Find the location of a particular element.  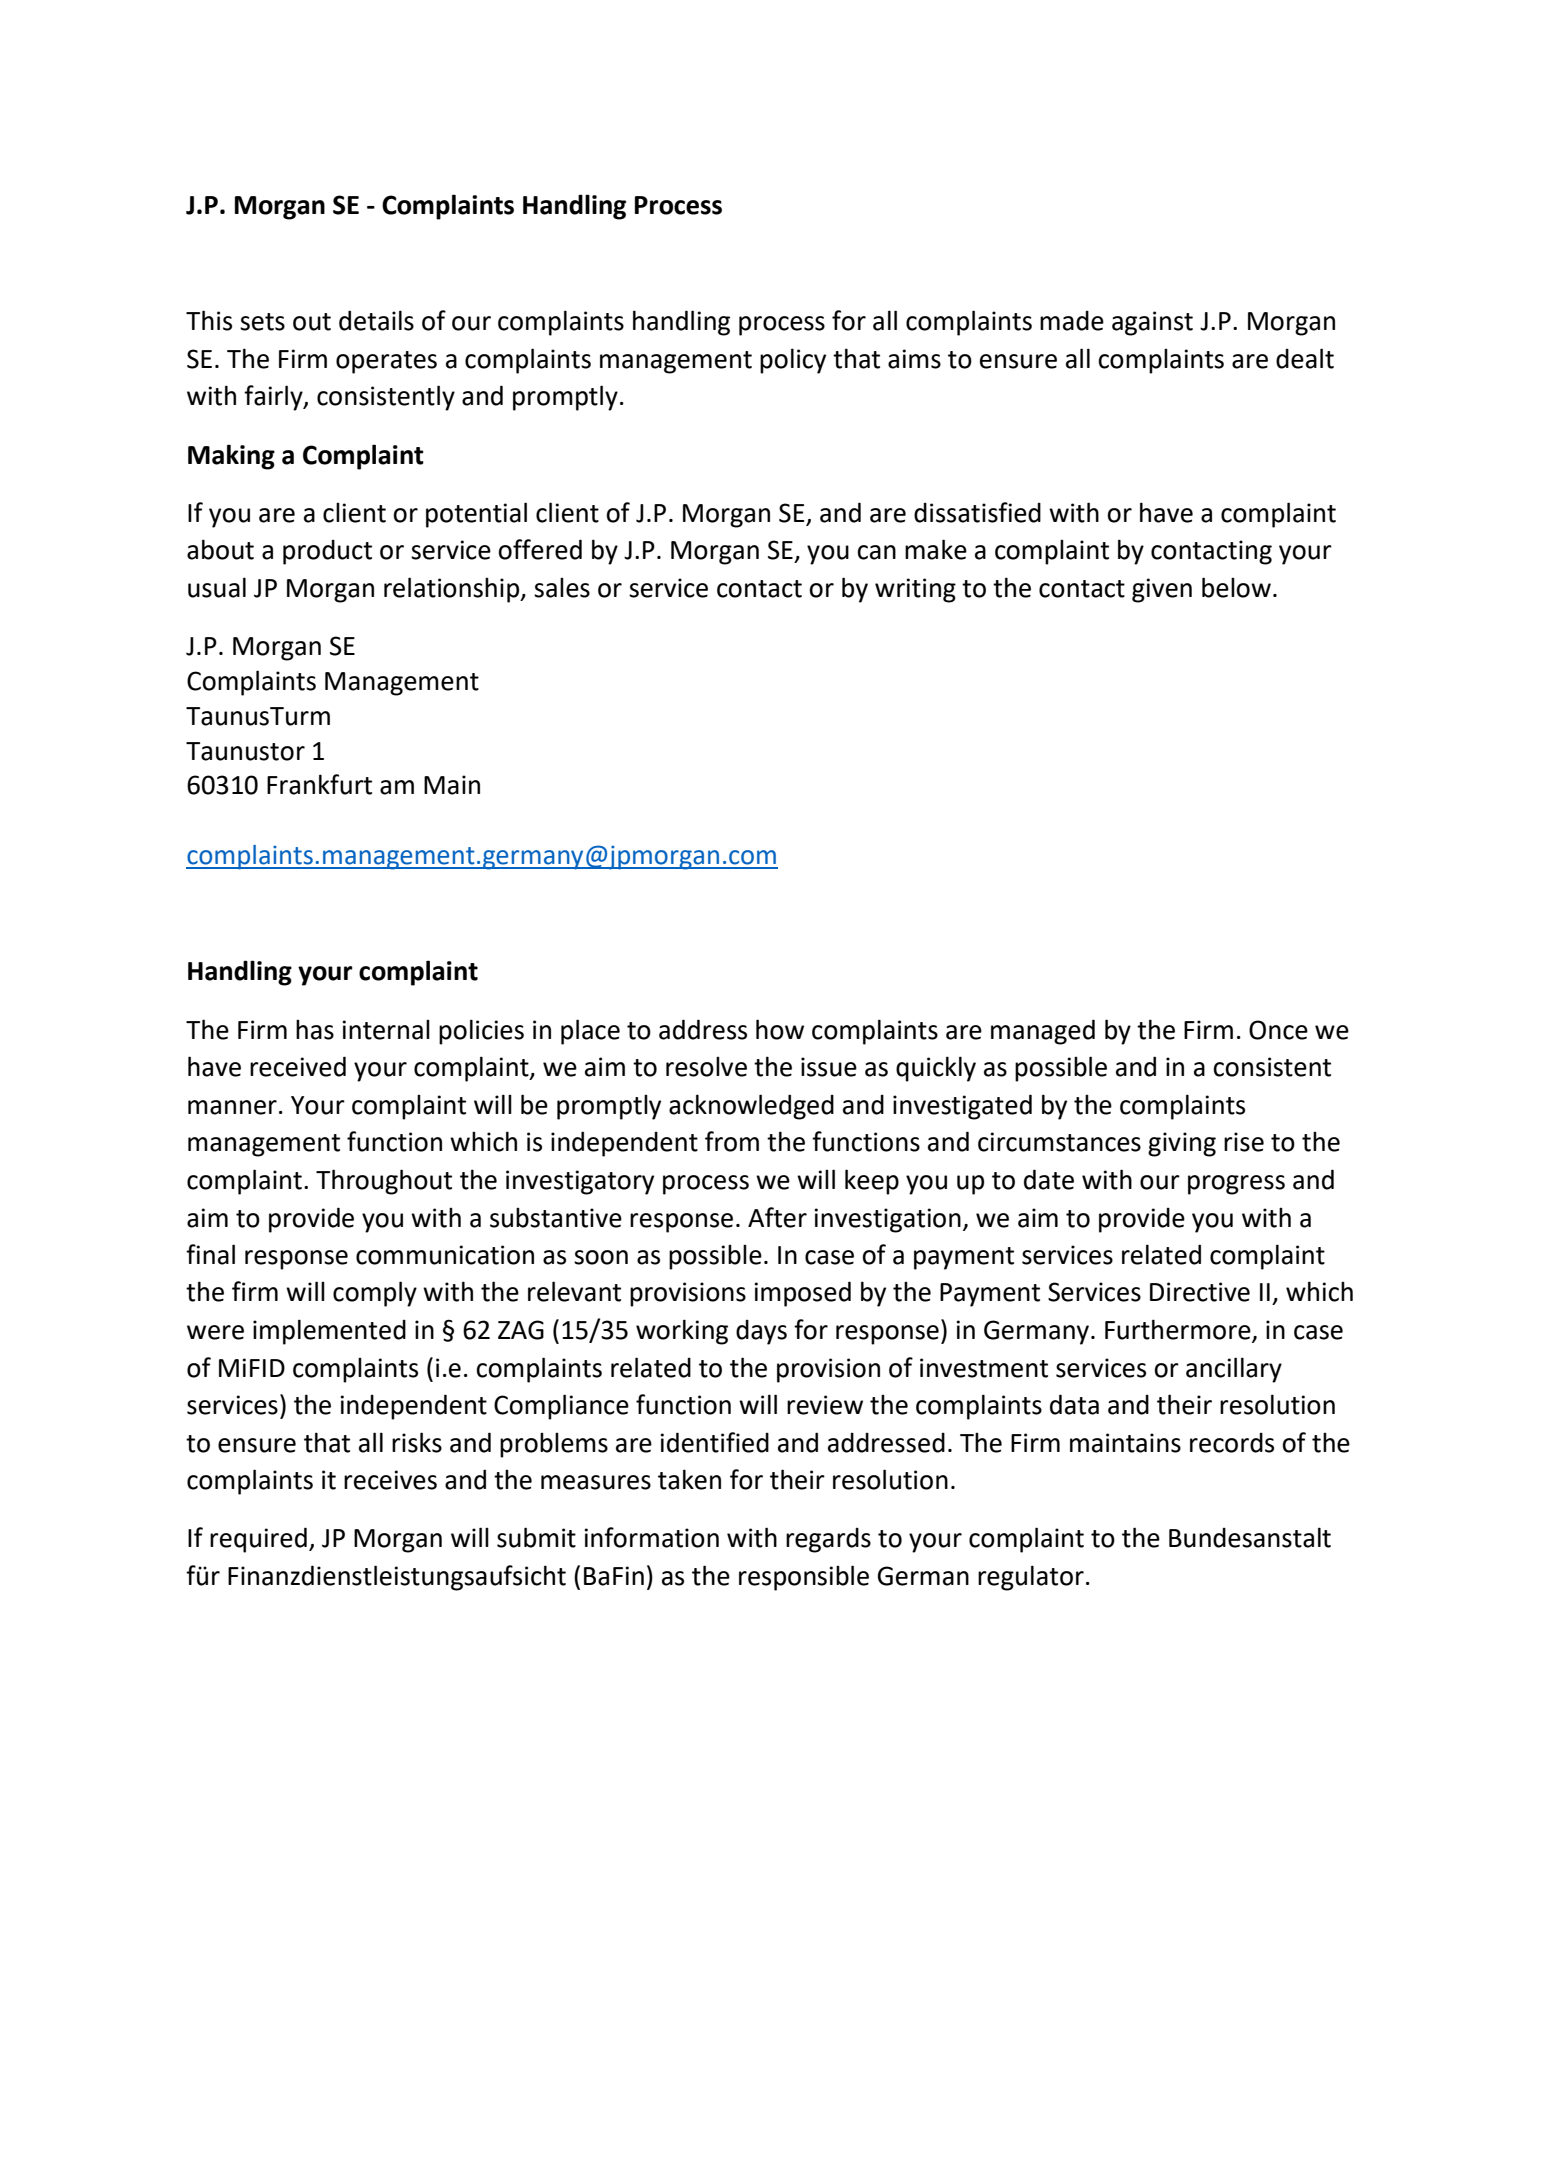

operates is located at coordinates (386, 362).
